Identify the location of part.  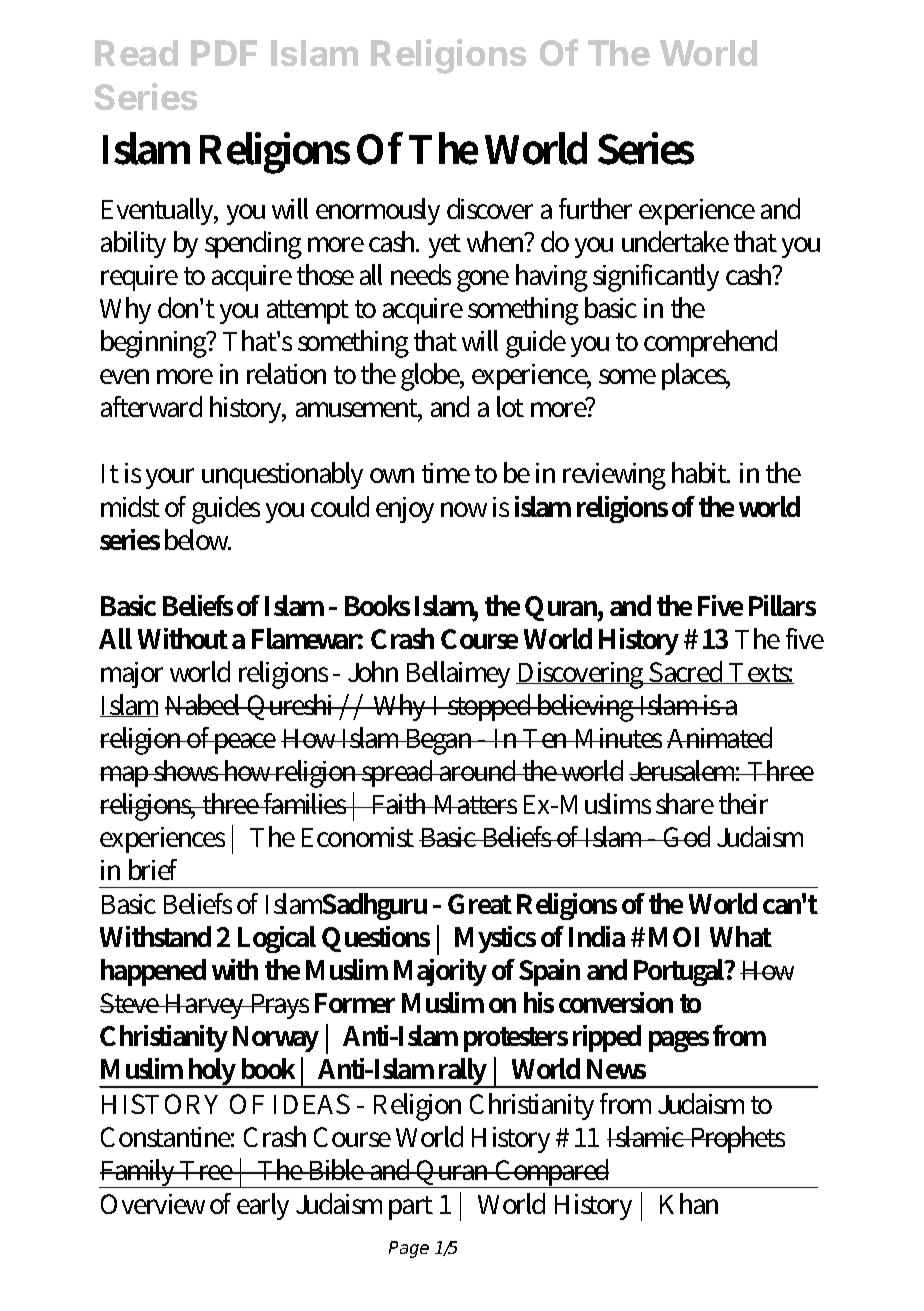
(411, 1208).
